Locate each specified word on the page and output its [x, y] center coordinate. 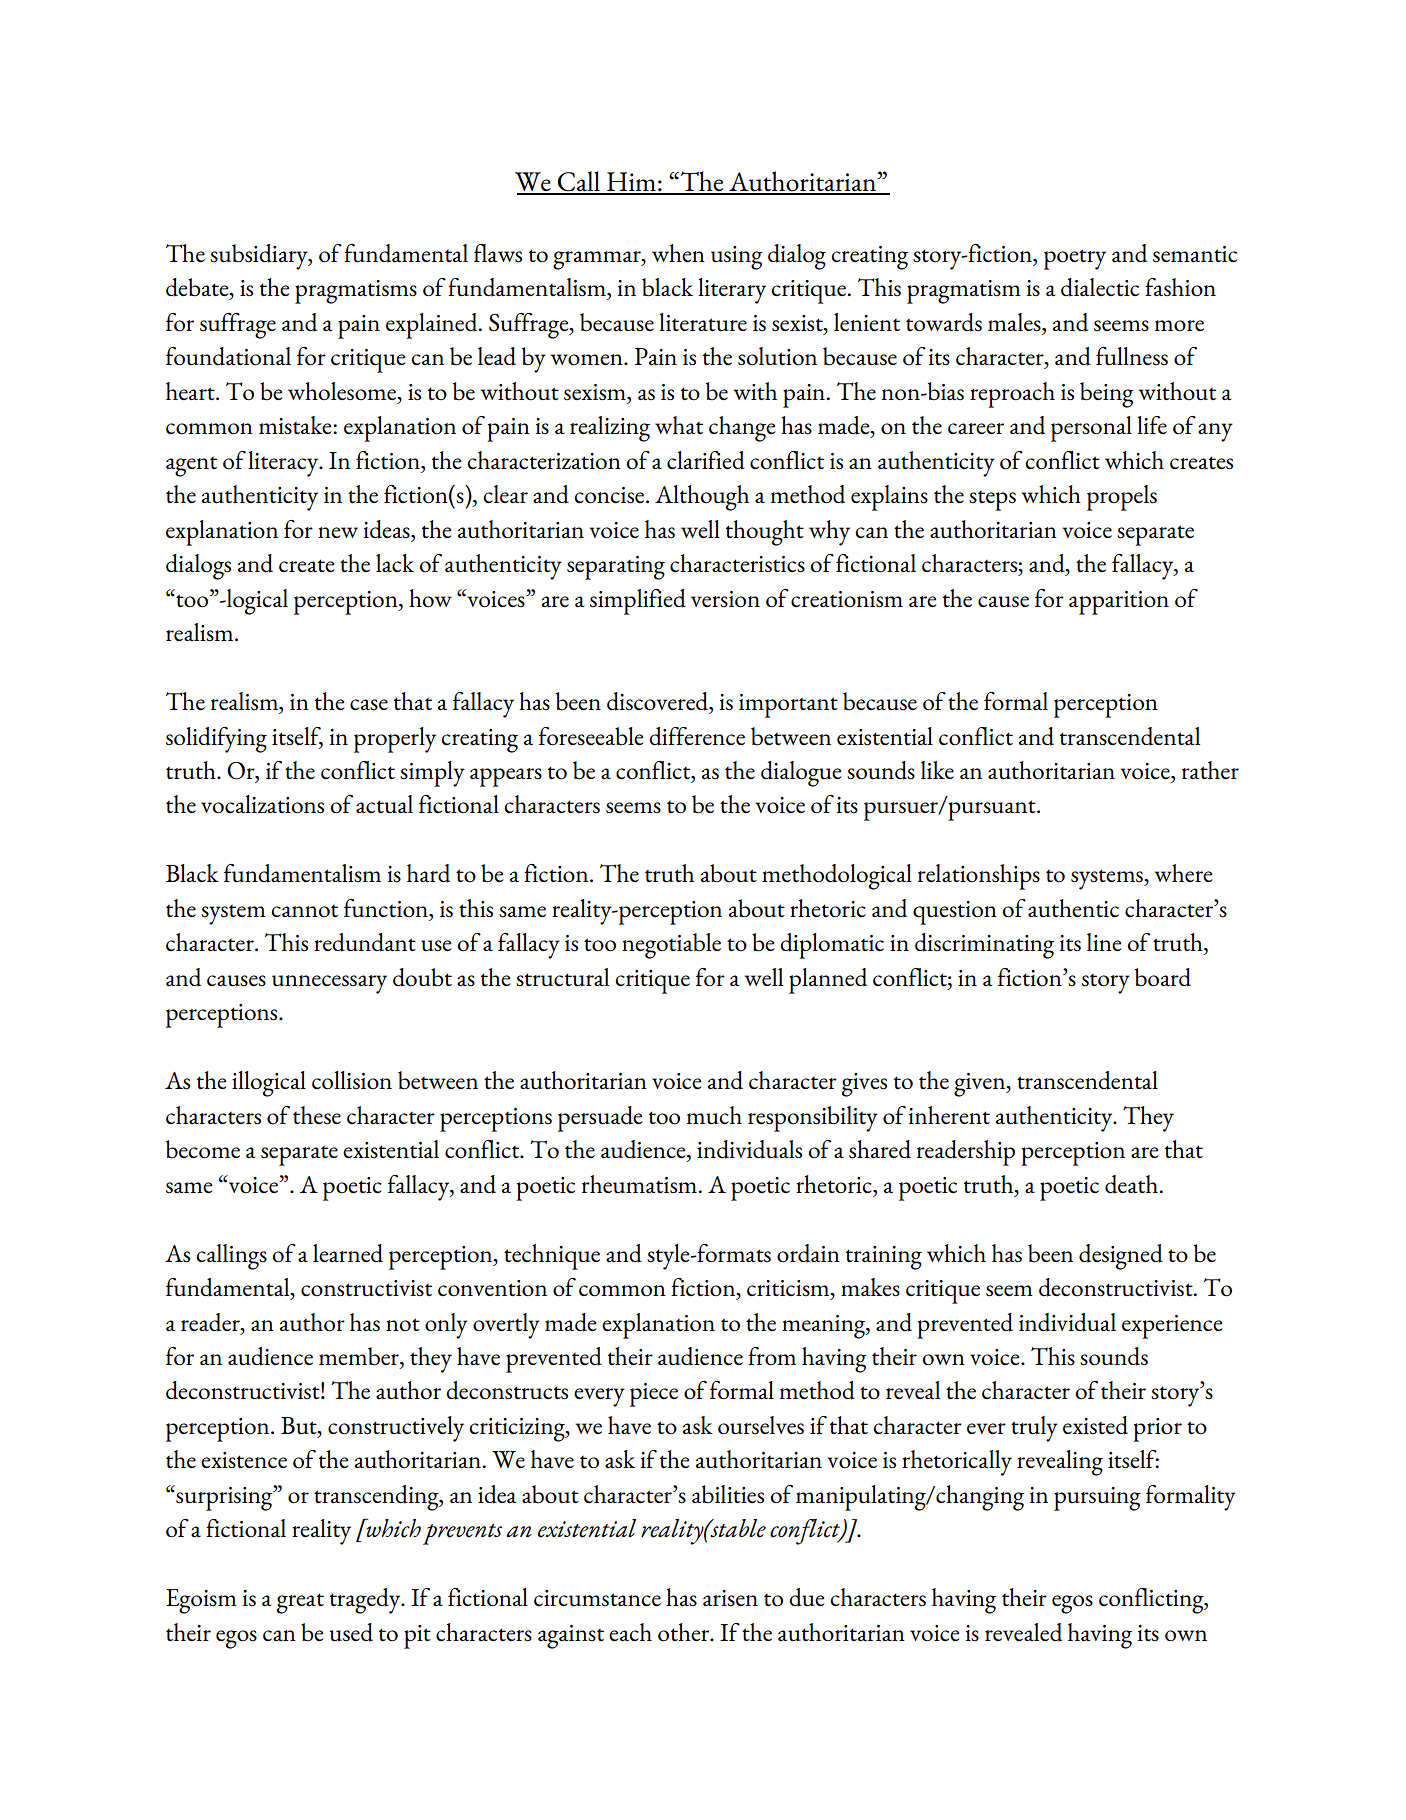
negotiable [671, 946]
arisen [730, 1598]
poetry [1075, 259]
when [678, 253]
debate [198, 288]
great [300, 1603]
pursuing [1097, 1499]
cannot [304, 911]
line [1104, 942]
